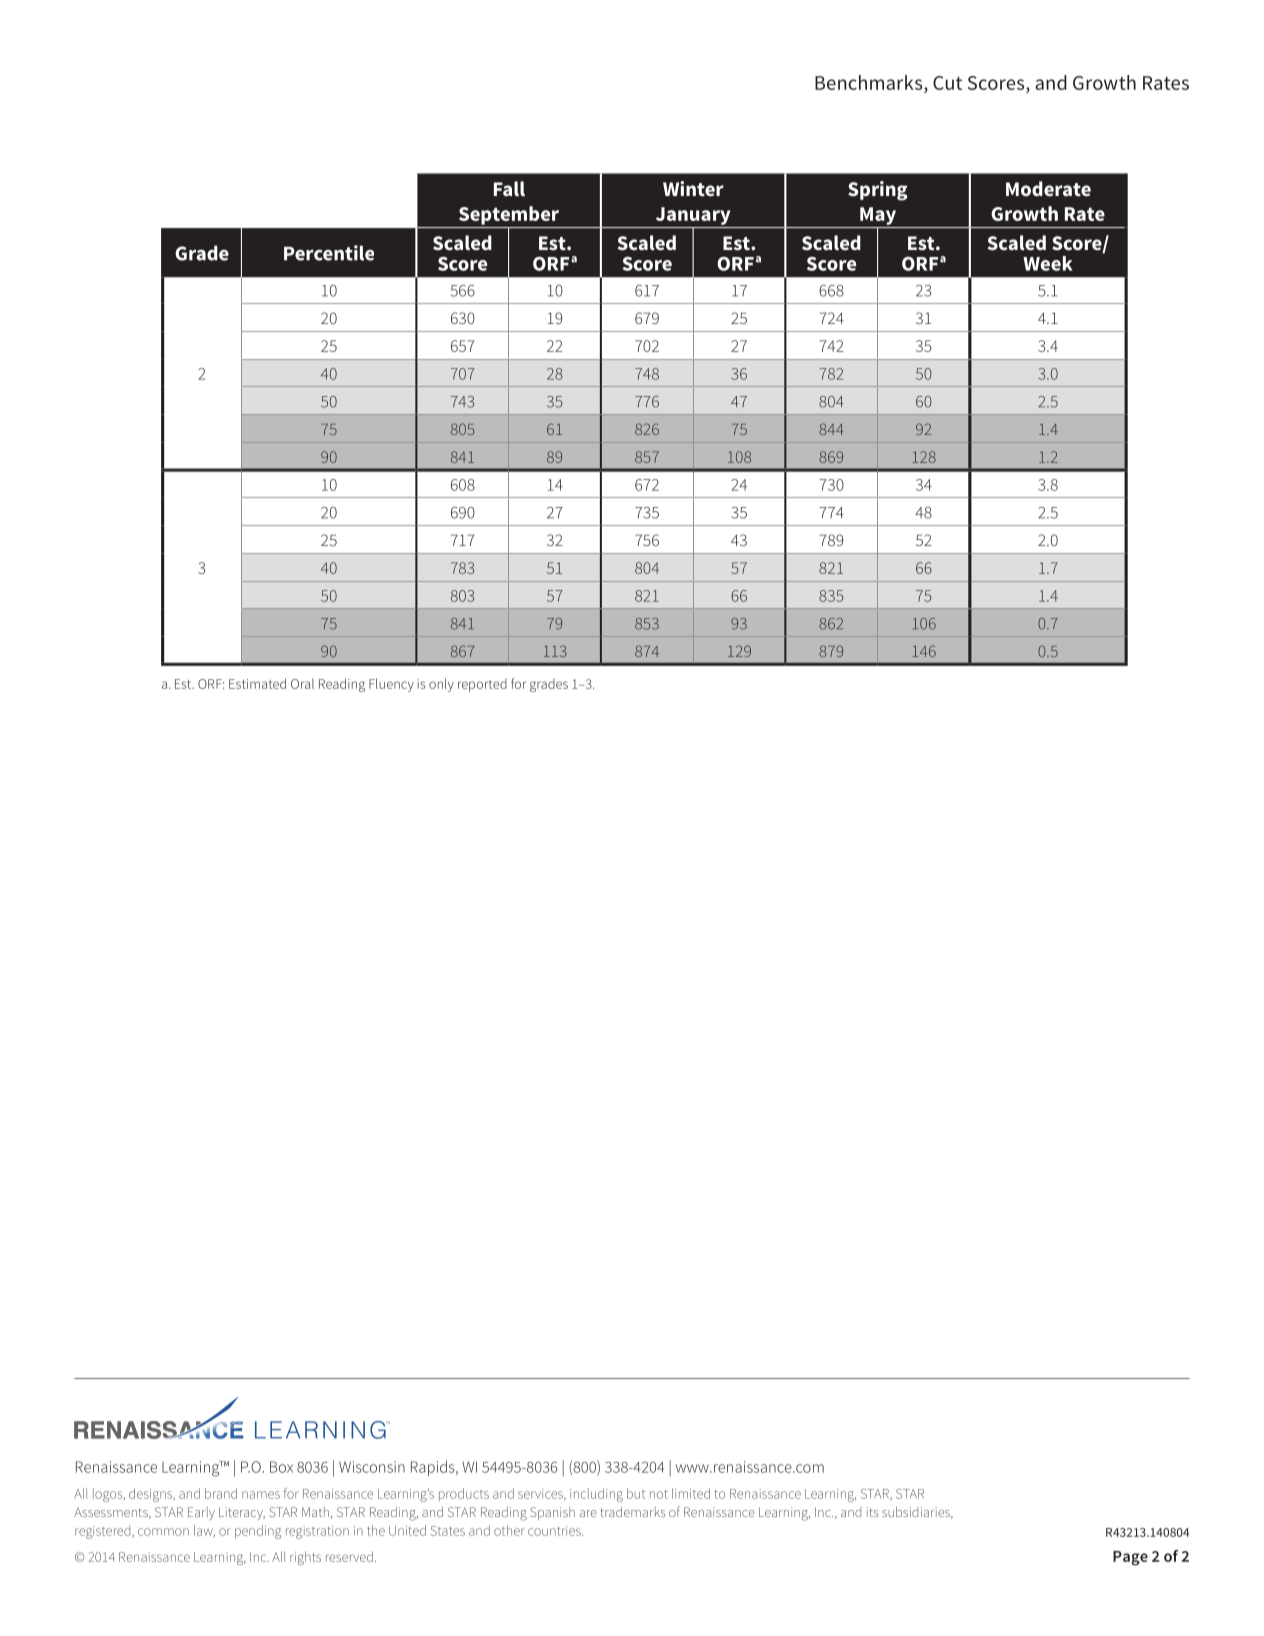 Image resolution: width=1264 pixels, height=1636 pixels. I want to click on only, so click(441, 685).
